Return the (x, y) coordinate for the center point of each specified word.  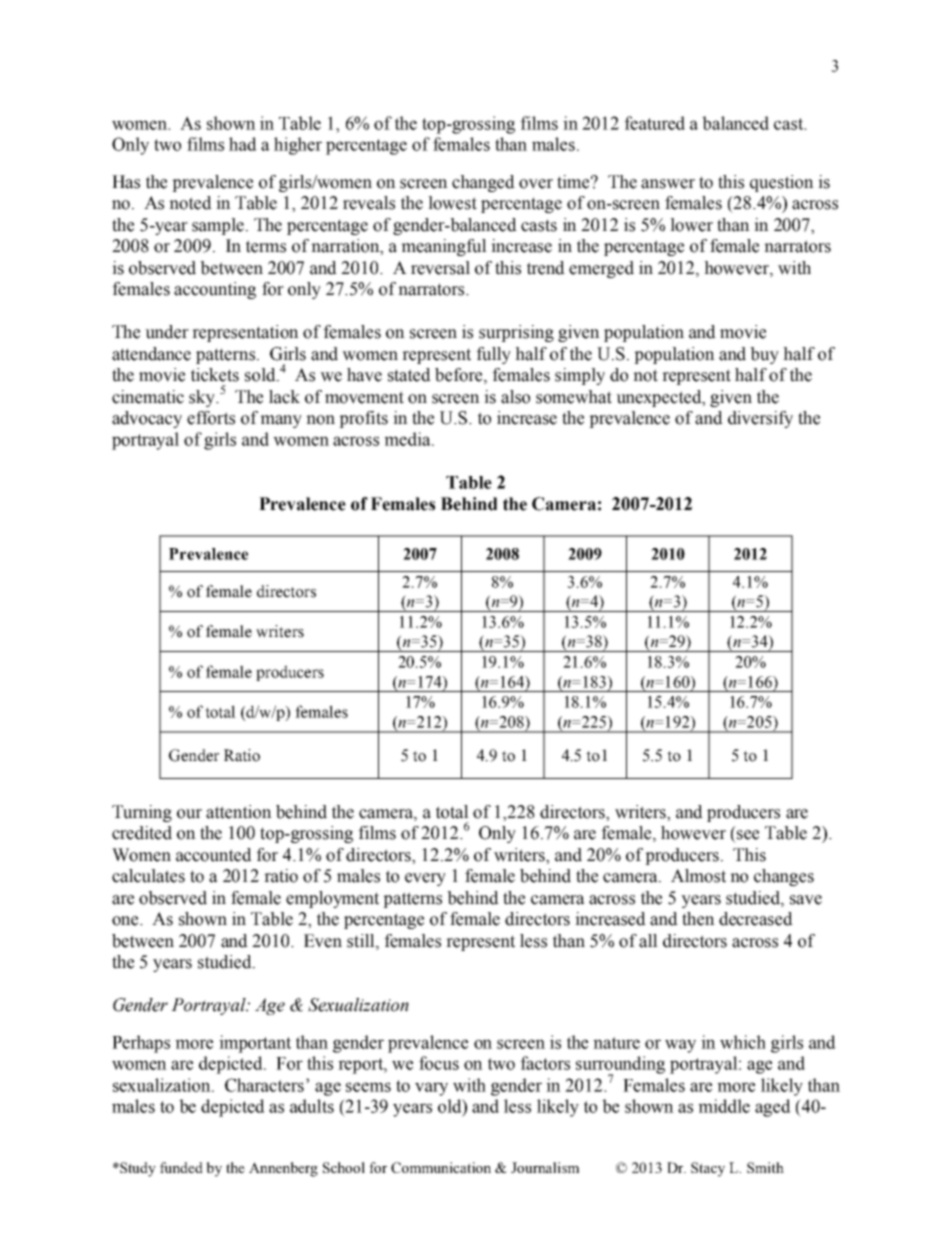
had (243, 144)
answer (668, 184)
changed (483, 183)
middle (724, 1106)
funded (181, 1167)
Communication (441, 1167)
